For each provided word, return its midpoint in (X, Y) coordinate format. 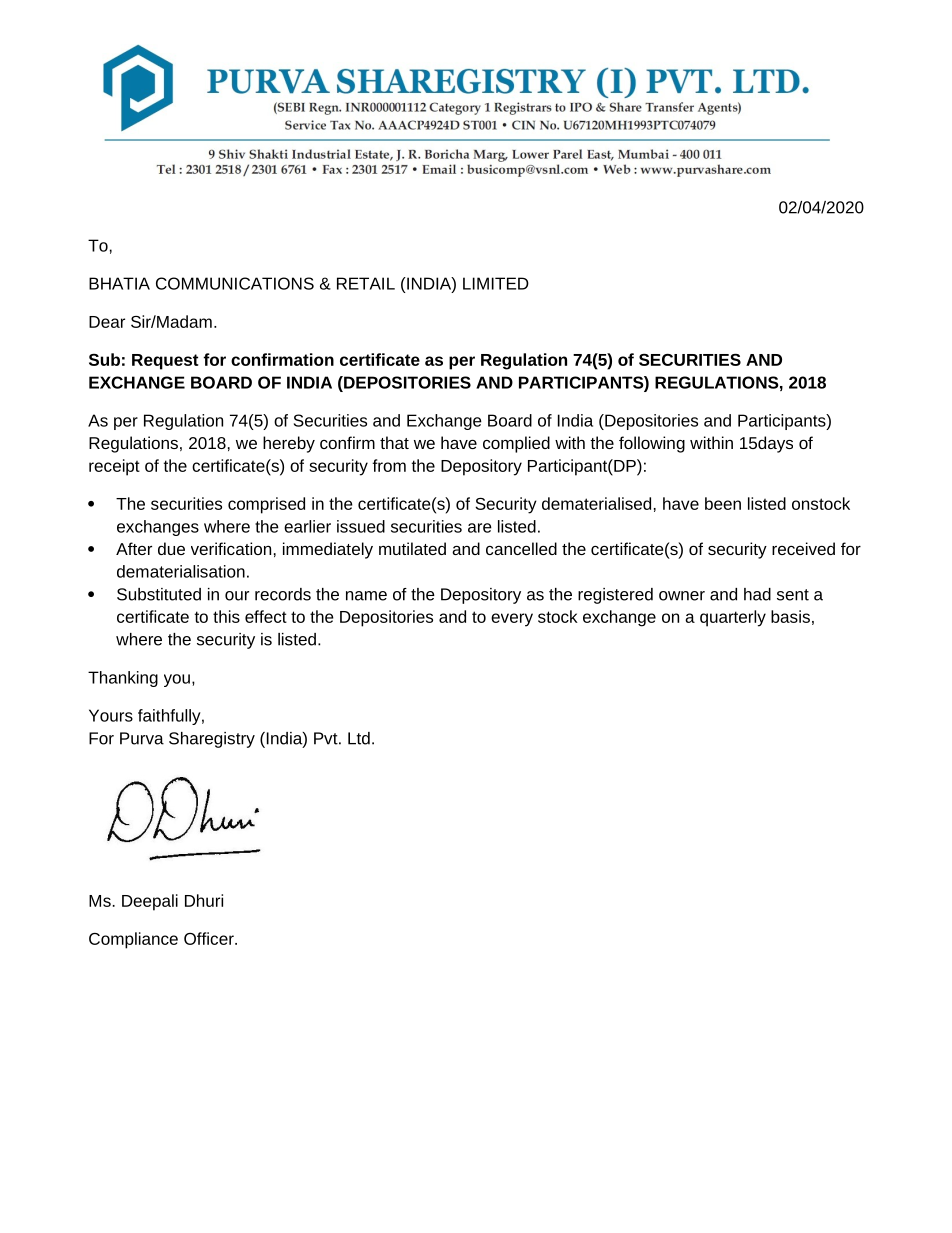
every (512, 620)
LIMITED (496, 283)
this (226, 616)
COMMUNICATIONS (235, 283)
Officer (210, 938)
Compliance (133, 940)
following (652, 444)
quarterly (733, 618)
